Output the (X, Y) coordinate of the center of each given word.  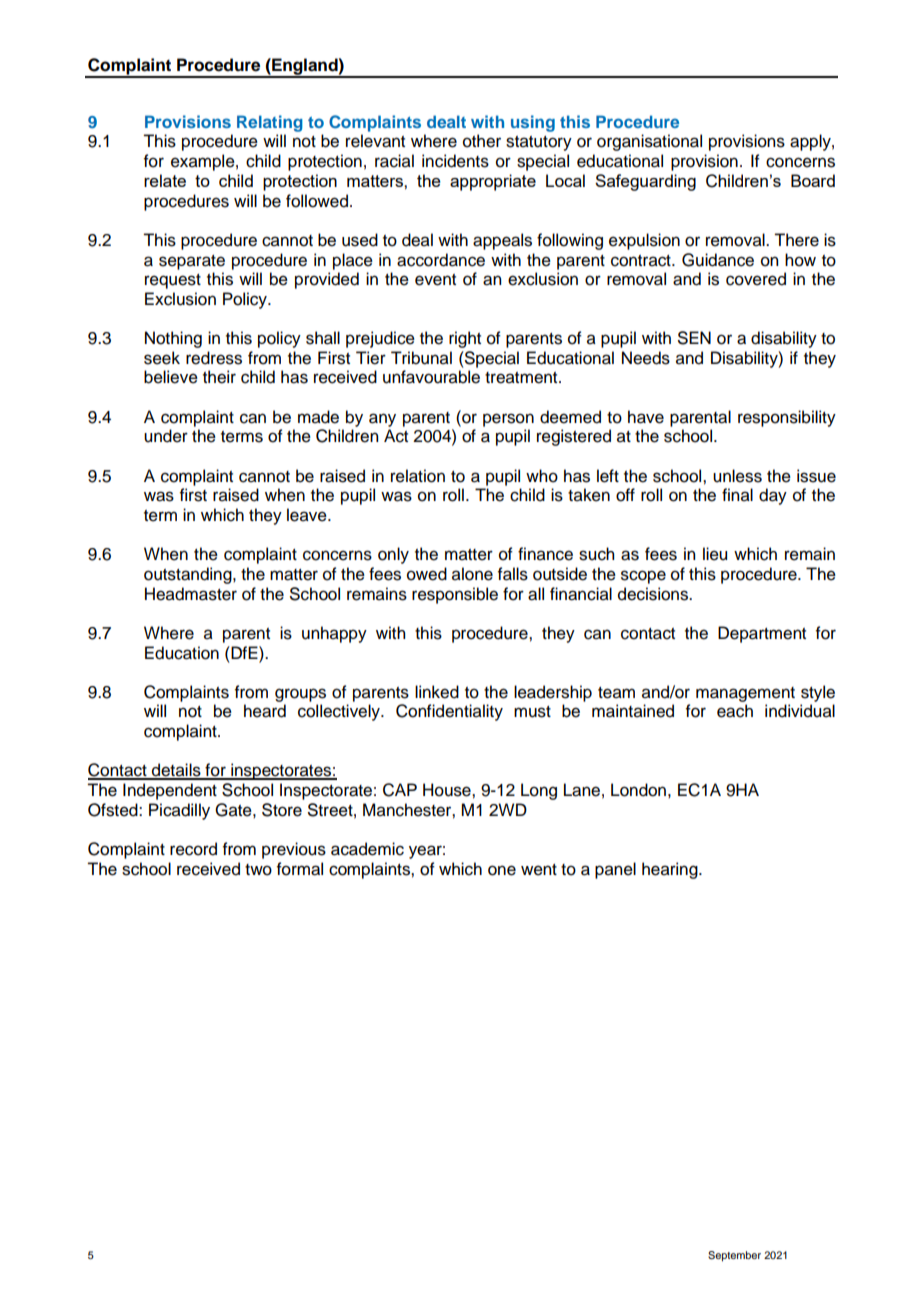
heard (265, 711)
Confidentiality (449, 712)
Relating (270, 123)
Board (813, 180)
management (745, 694)
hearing (671, 870)
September (734, 1256)
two (258, 870)
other (482, 141)
